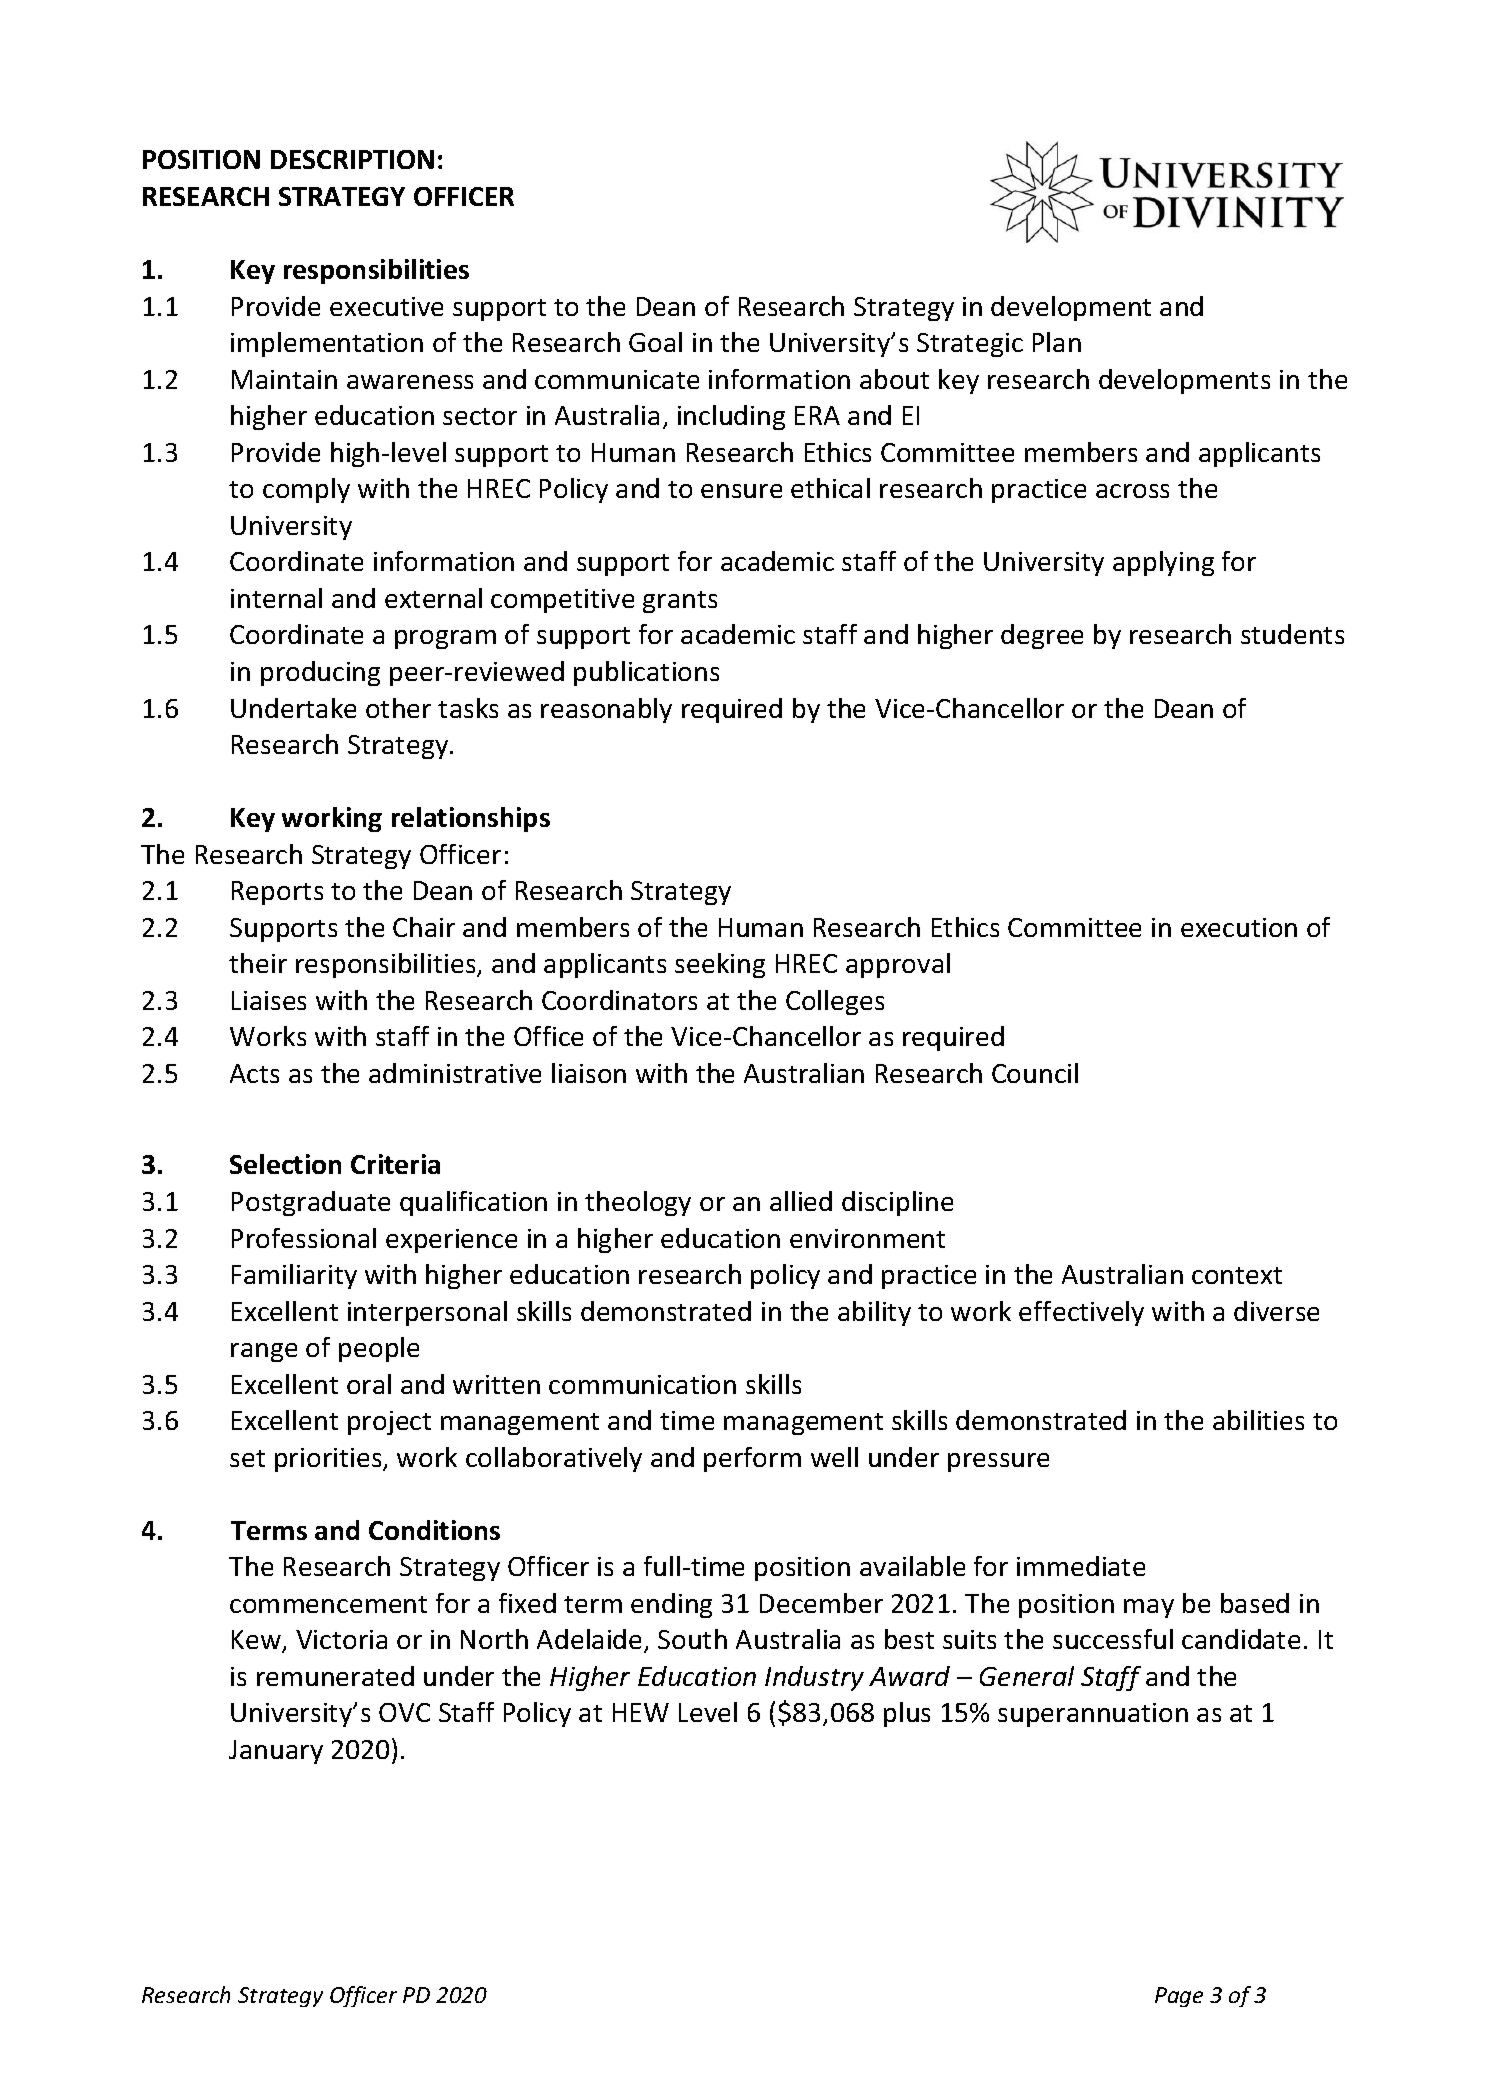 The width and height of the page is (1485, 2100). Describe the element at coordinates (1035, 1073) in the page. I see `Council` at that location.
